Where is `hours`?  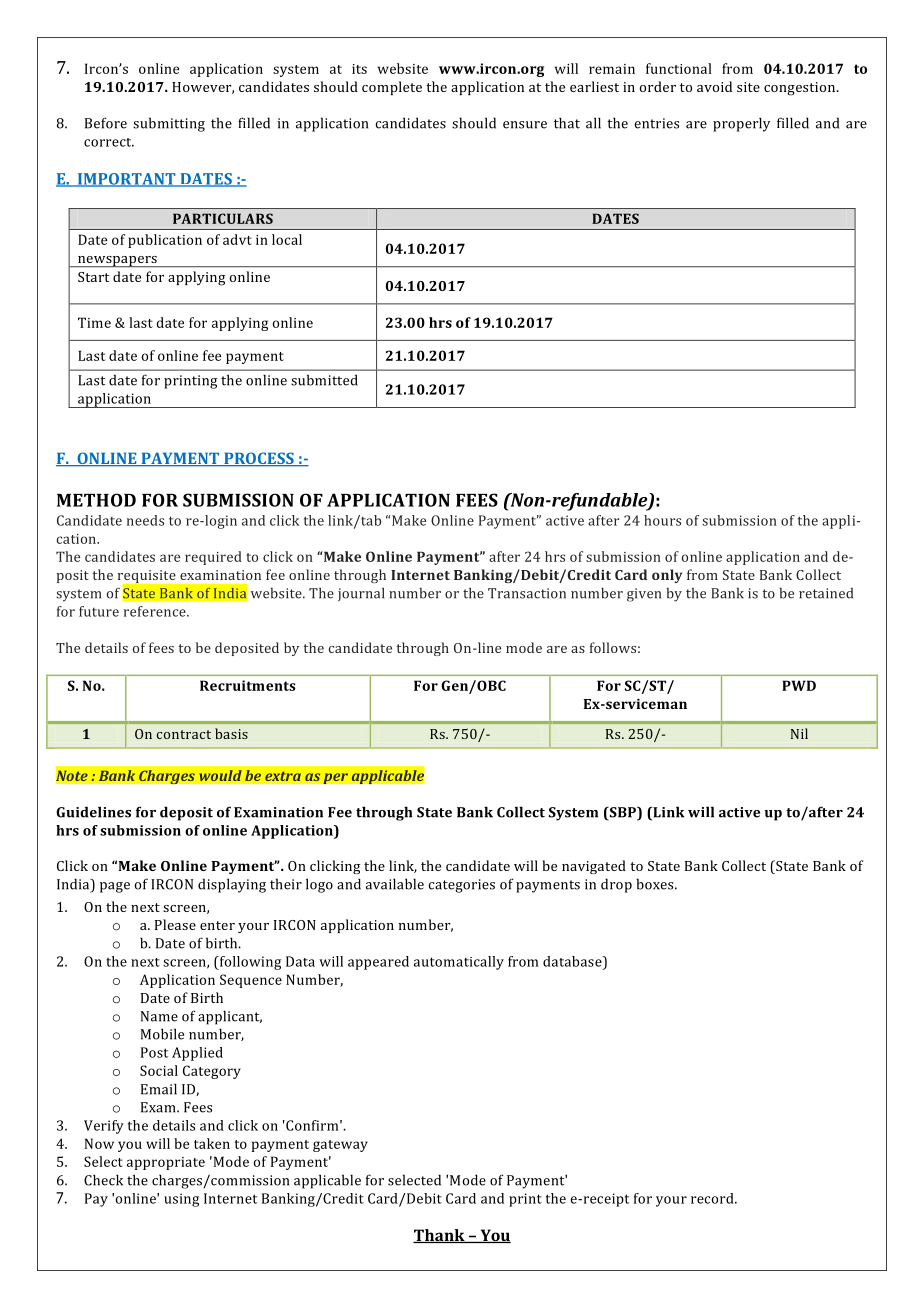 hours is located at coordinates (662, 520).
